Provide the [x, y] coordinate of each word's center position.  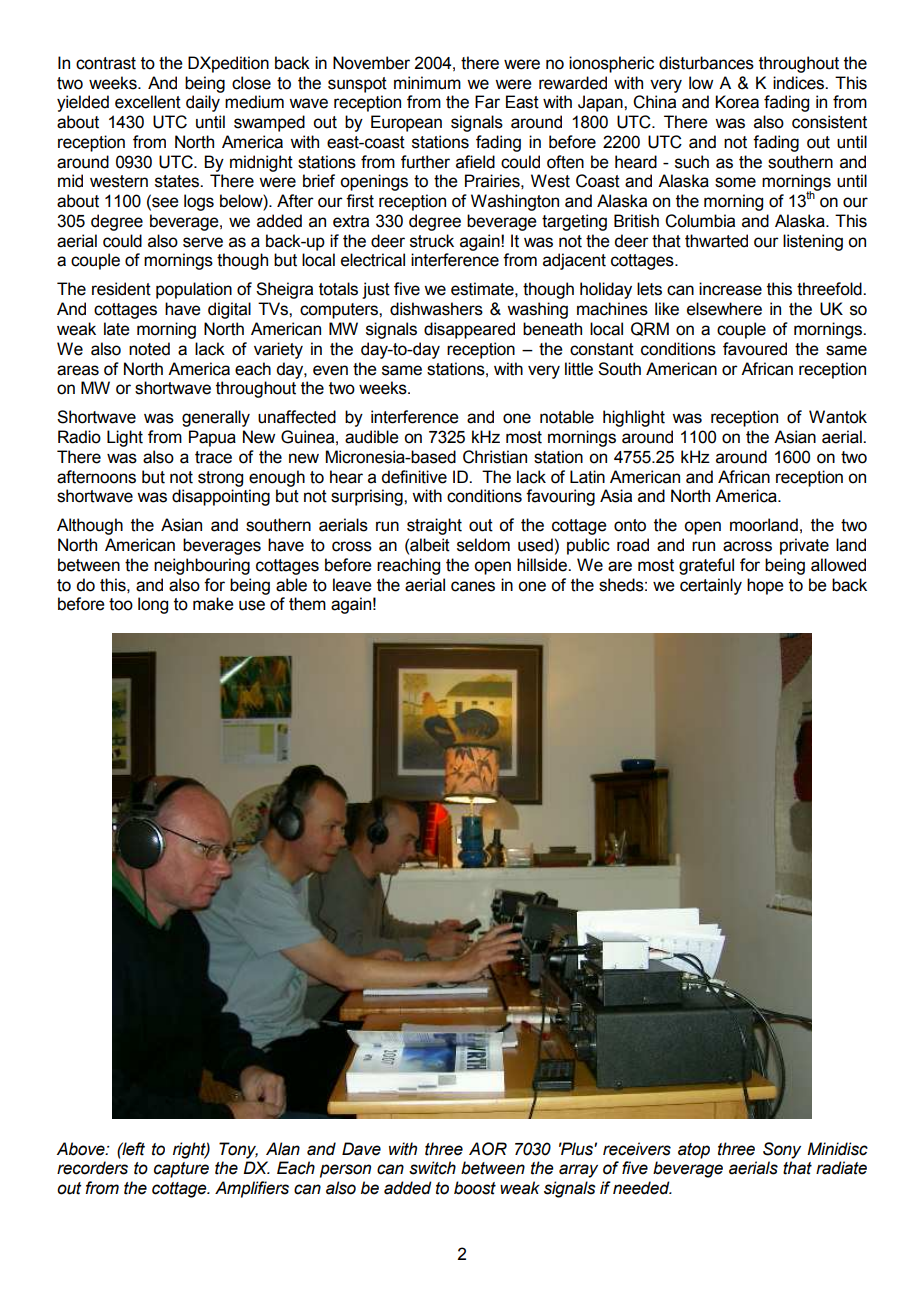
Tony [238, 1150]
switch [432, 1168]
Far [487, 102]
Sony [782, 1150]
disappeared [469, 330]
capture [181, 1170]
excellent [148, 102]
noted [149, 349]
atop [694, 1151]
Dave [361, 1149]
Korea [737, 102]
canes [473, 586]
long [153, 605]
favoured [755, 349]
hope [765, 586]
